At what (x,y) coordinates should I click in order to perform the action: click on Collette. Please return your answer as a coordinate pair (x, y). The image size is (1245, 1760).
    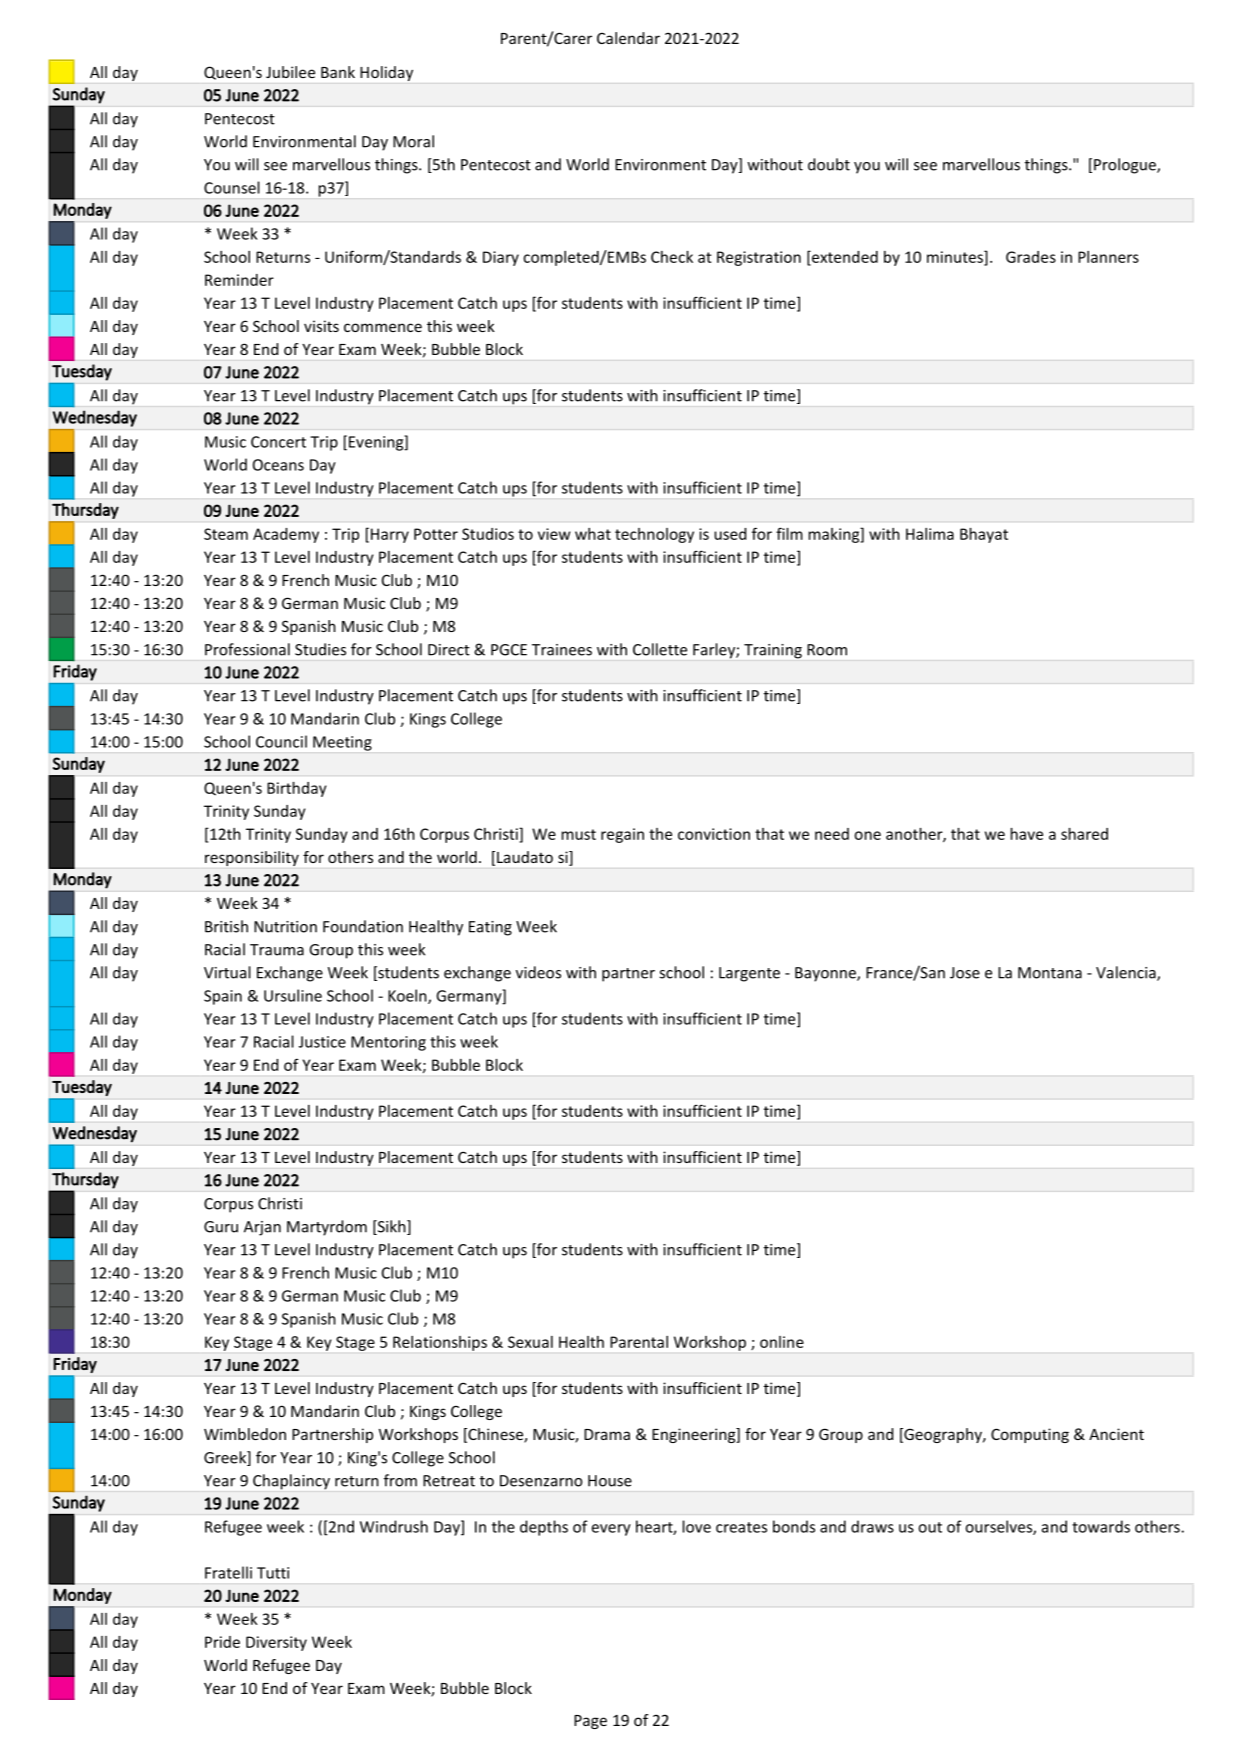
    Looking at the image, I should click on (660, 649).
